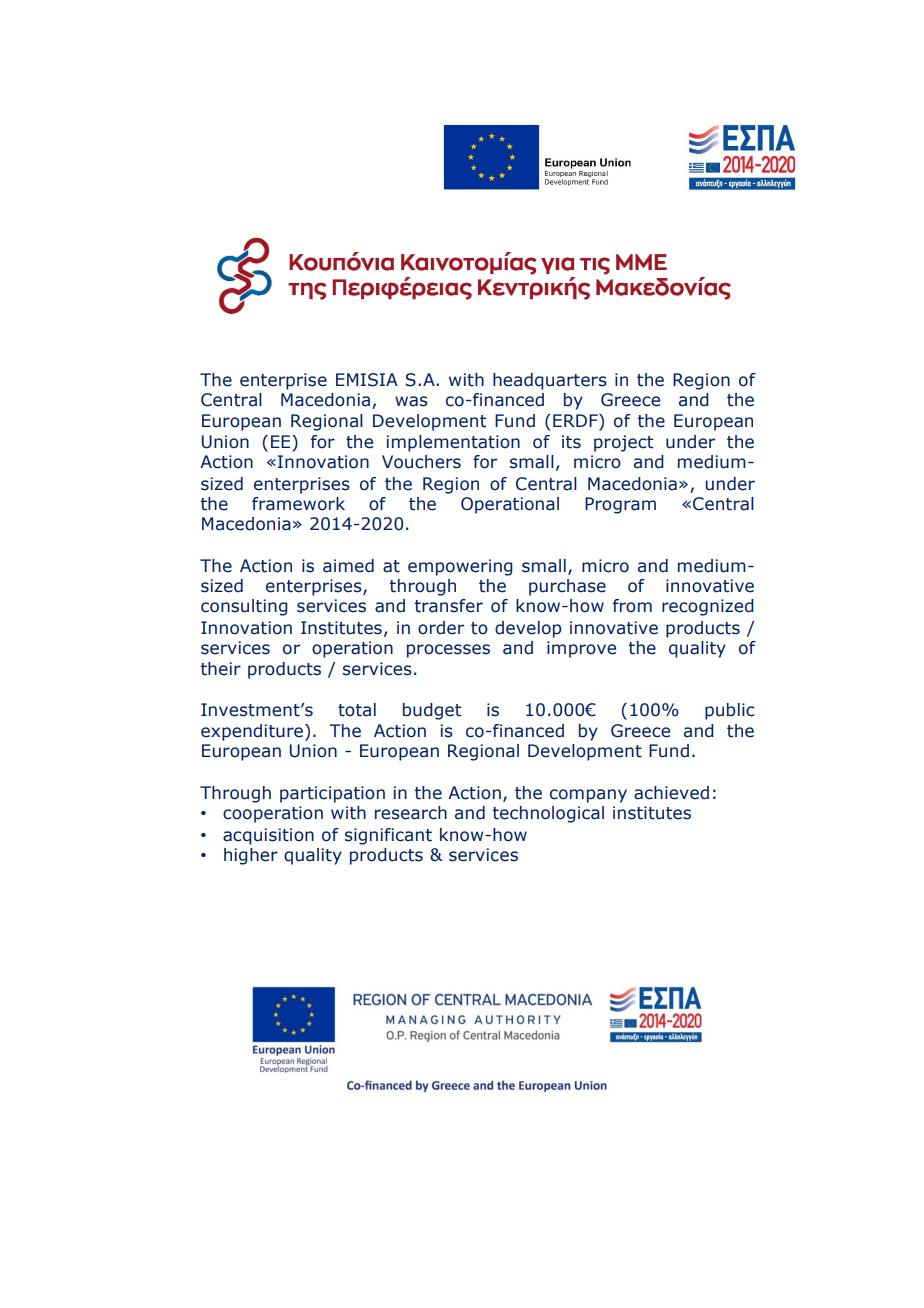  What do you see at coordinates (432, 711) in the screenshot?
I see `budget` at bounding box center [432, 711].
